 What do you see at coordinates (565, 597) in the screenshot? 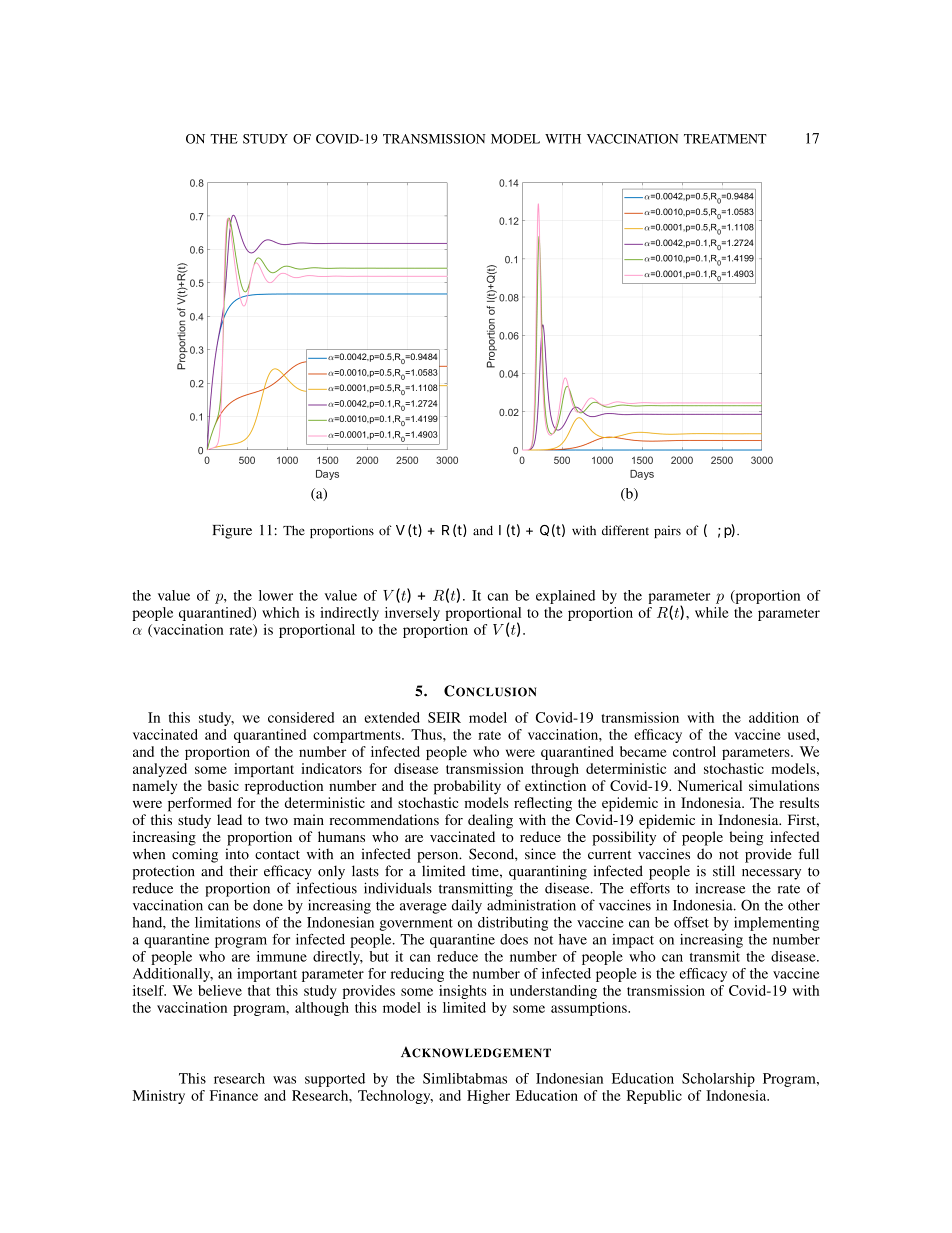
I see `explained` at bounding box center [565, 597].
